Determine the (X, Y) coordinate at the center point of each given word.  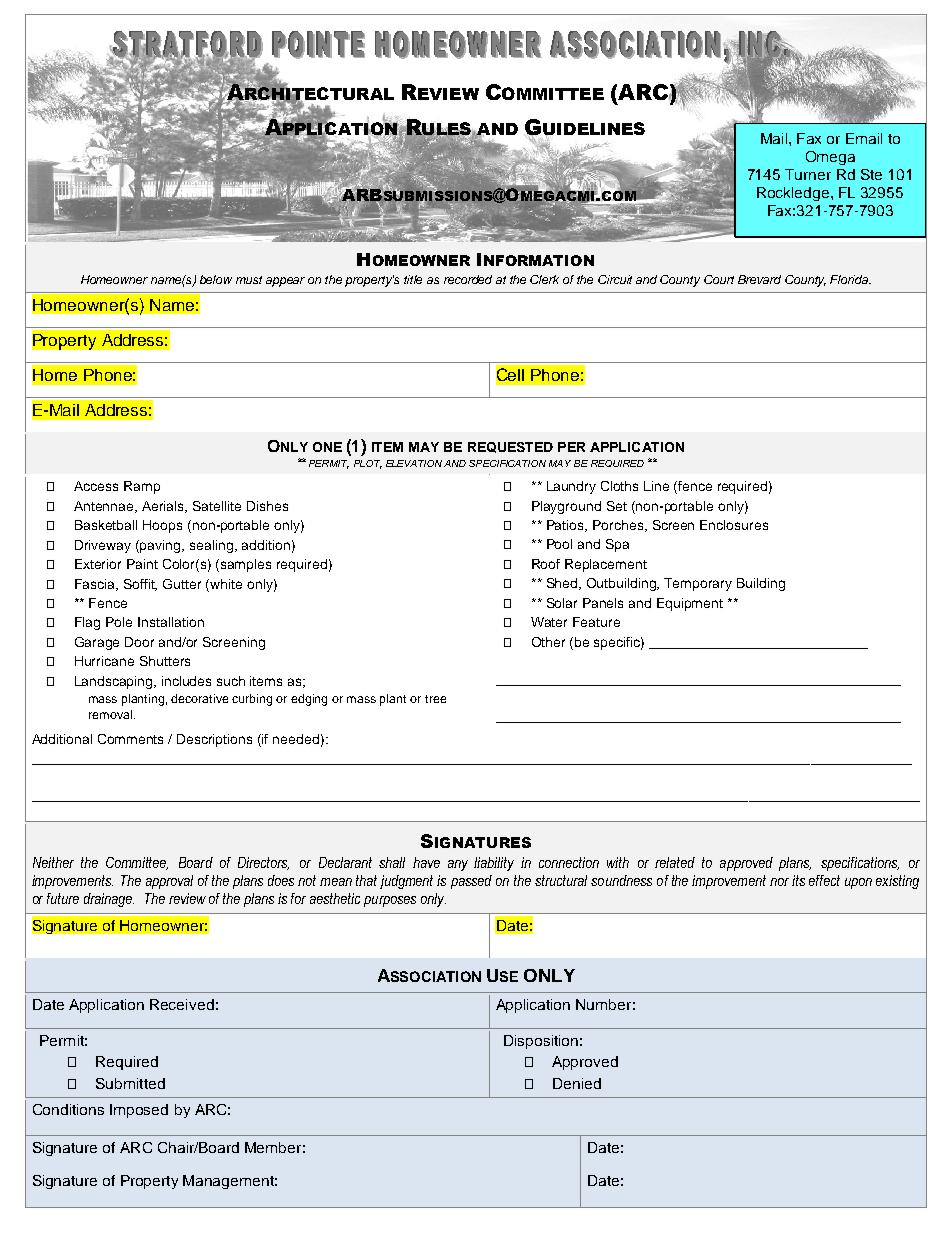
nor (779, 882)
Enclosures (734, 525)
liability (494, 864)
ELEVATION (414, 463)
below (216, 279)
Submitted (130, 1083)
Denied (577, 1083)
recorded (468, 279)
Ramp (142, 487)
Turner (808, 174)
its (798, 880)
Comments (130, 739)
